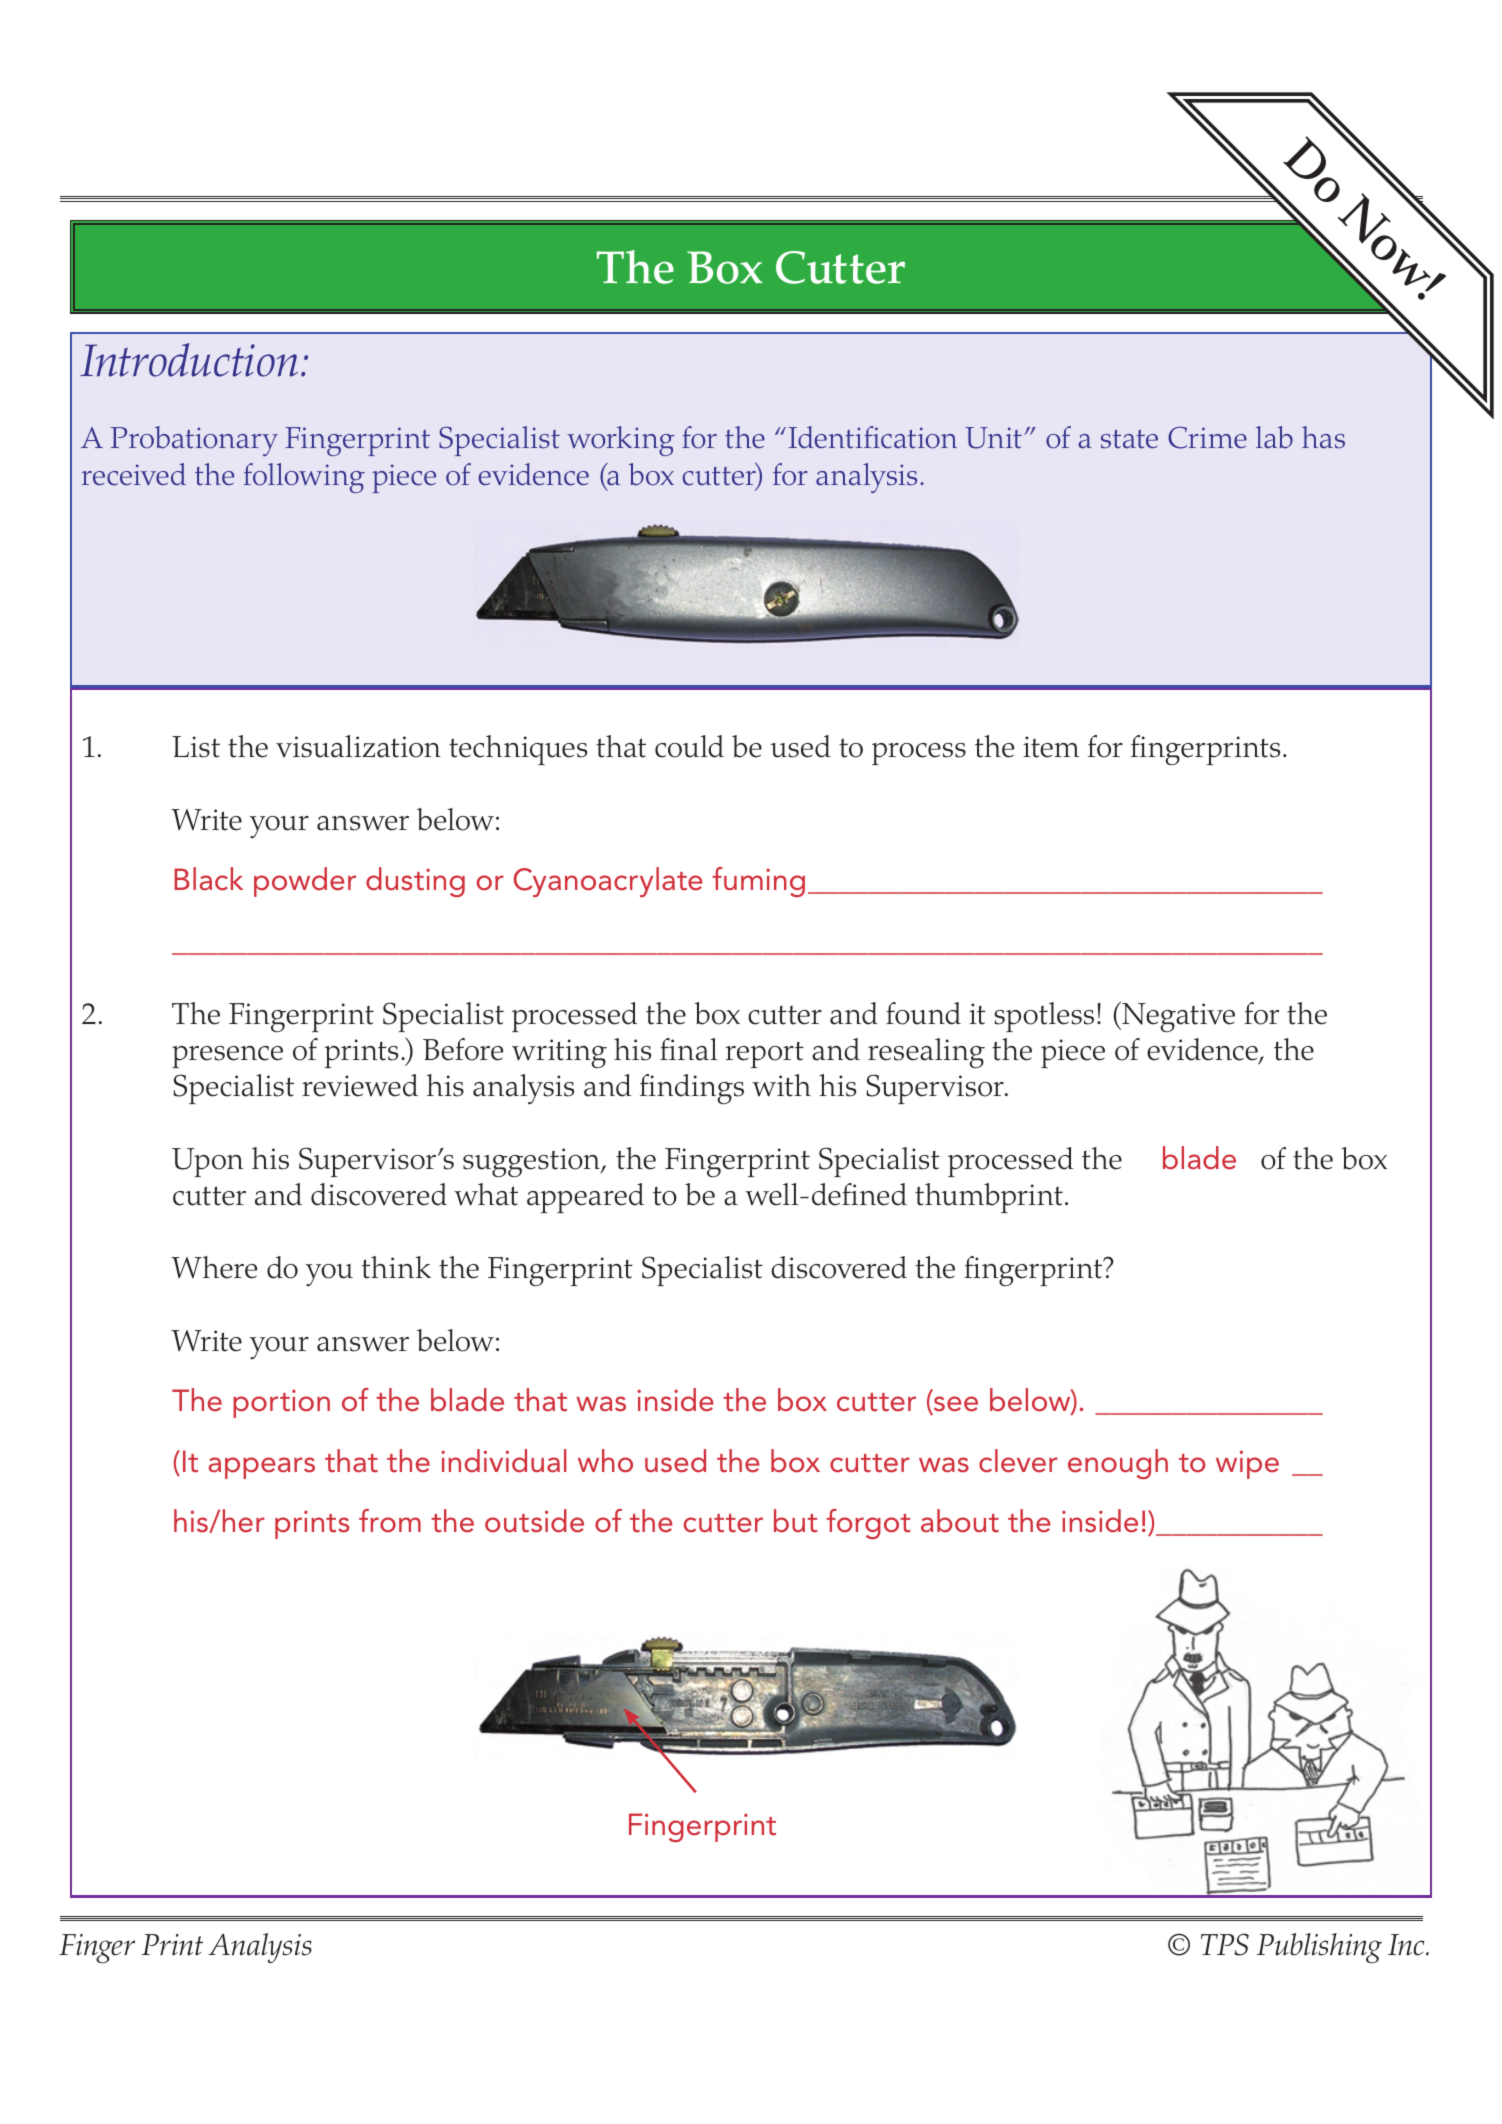 The height and width of the page is (2124, 1502). Describe the element at coordinates (1177, 1017) in the page. I see `Negative` at that location.
